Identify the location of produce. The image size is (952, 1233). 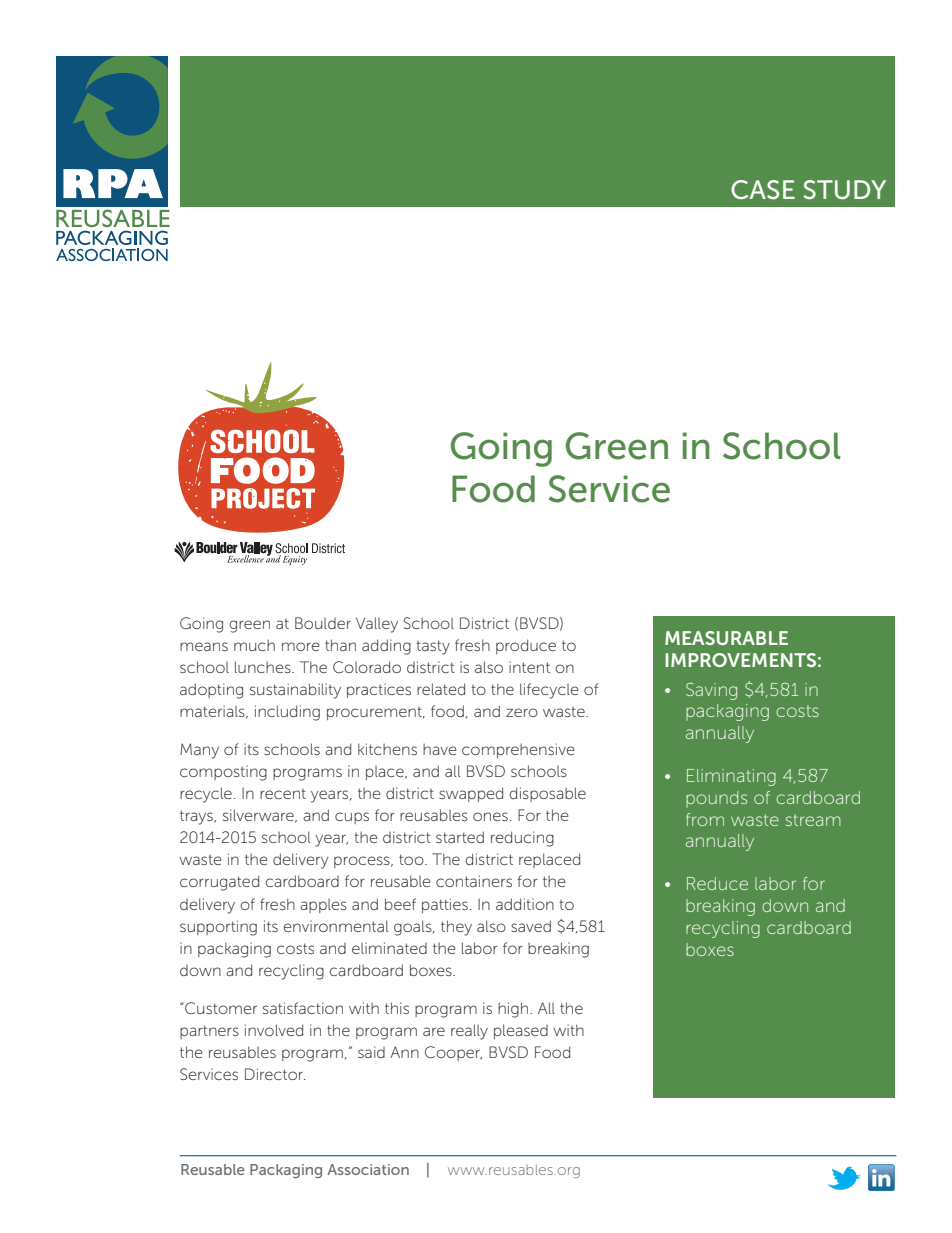
(526, 646).
